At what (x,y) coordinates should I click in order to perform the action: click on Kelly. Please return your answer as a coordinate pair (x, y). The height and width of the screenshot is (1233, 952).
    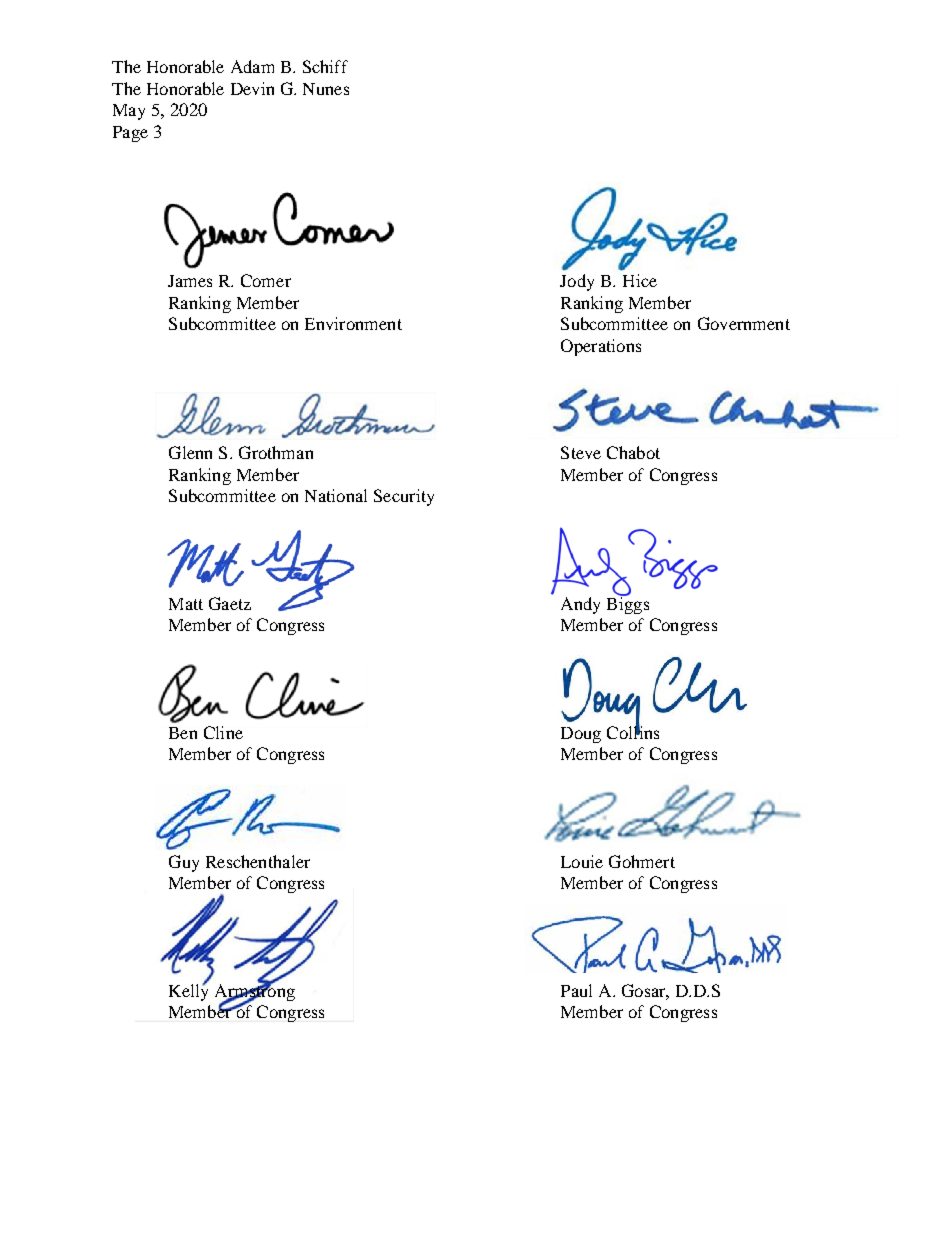
    Looking at the image, I should click on (188, 991).
